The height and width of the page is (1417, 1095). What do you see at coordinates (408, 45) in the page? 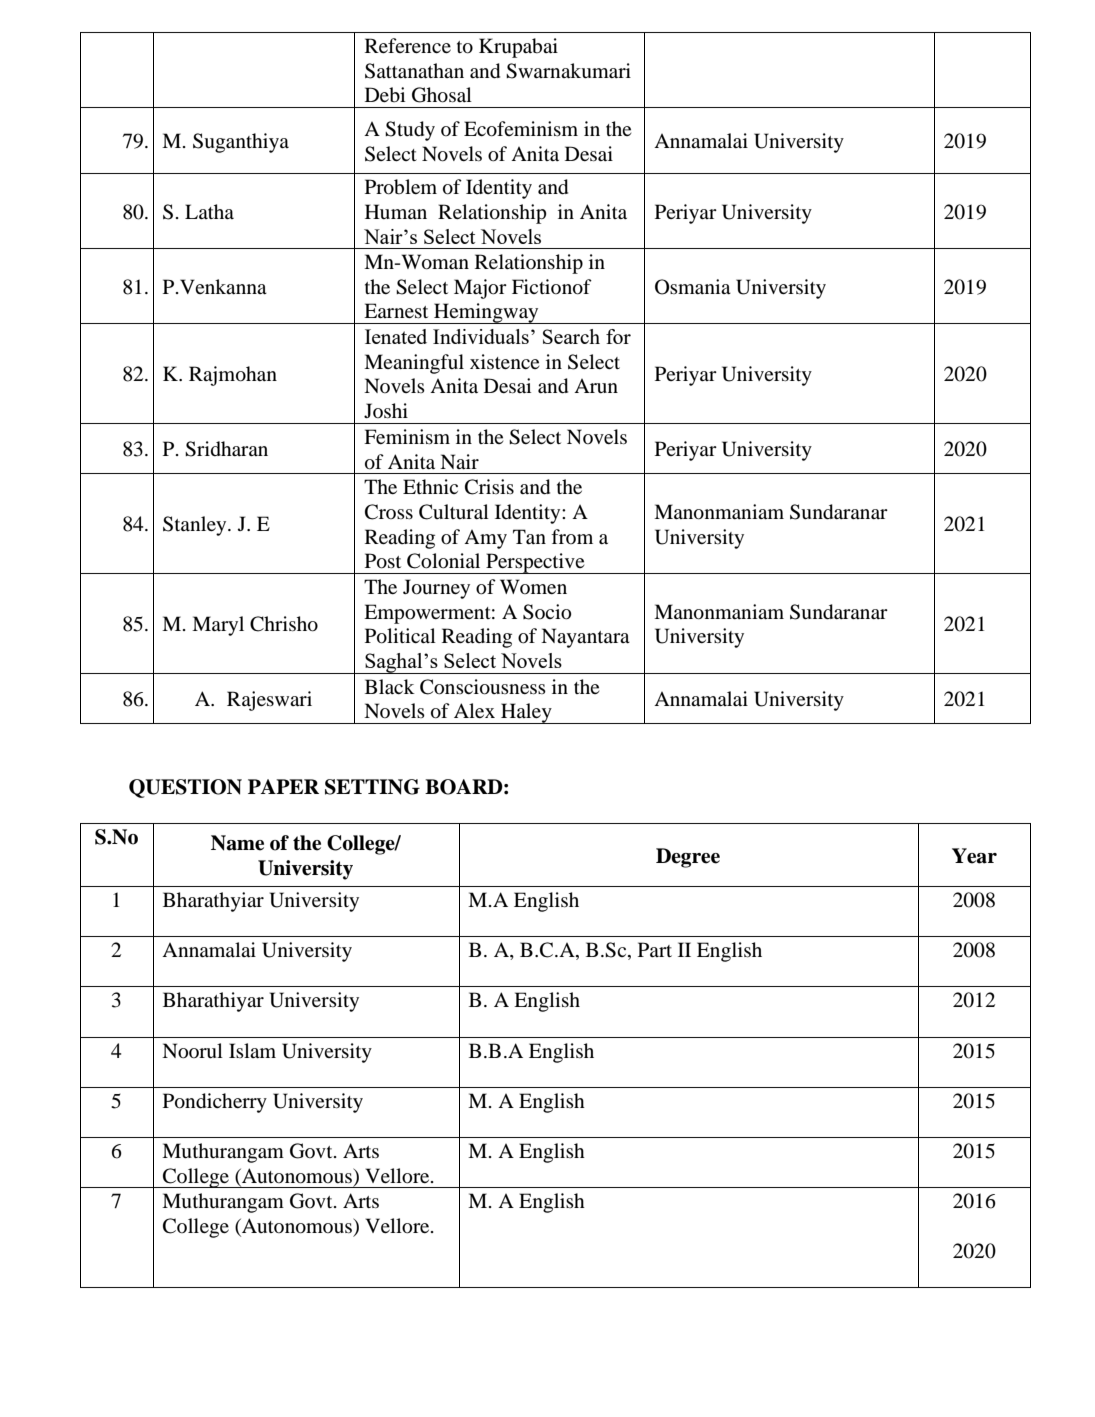
I see `Reference` at bounding box center [408, 45].
